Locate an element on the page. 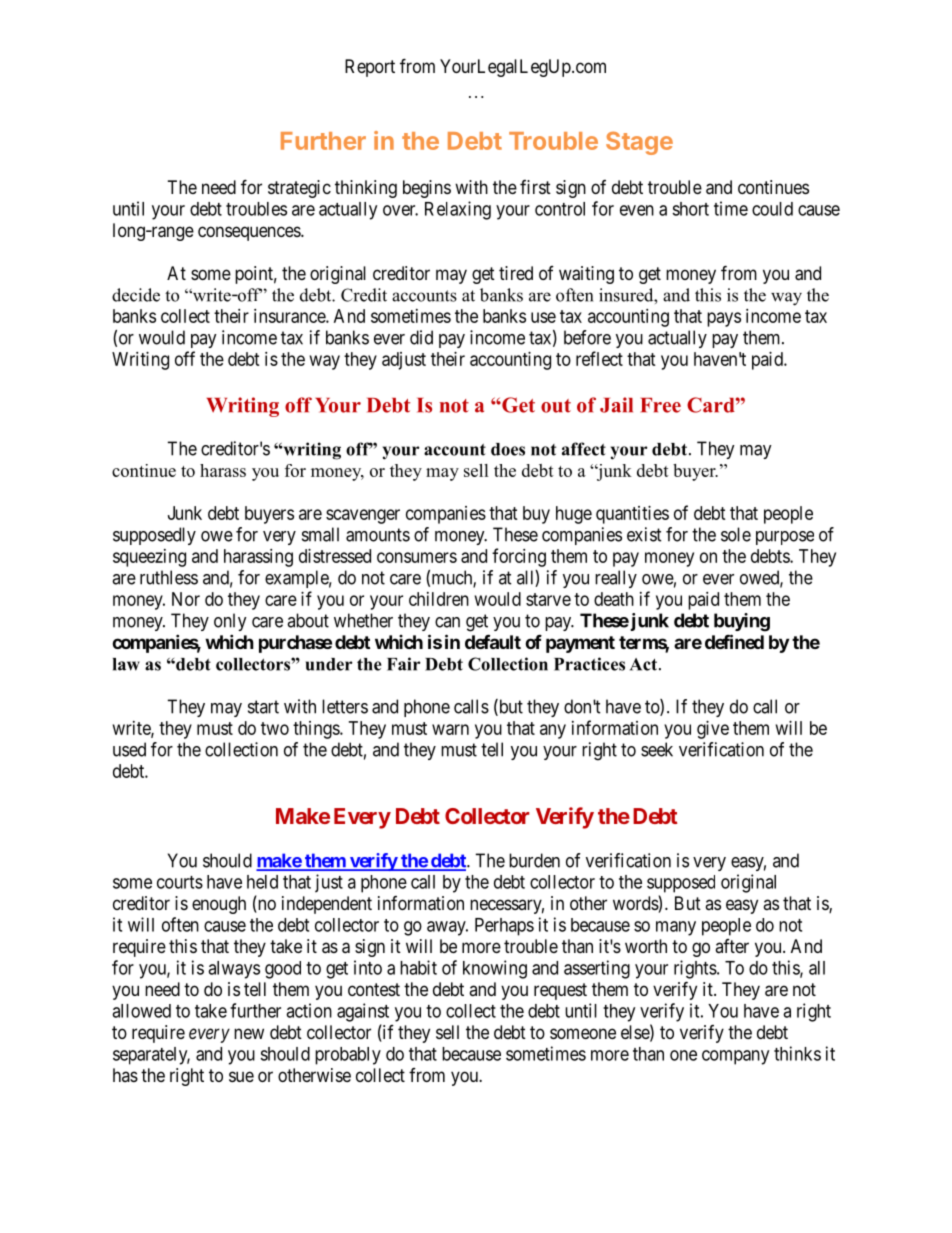 This image has width=952, height=1233. did is located at coordinates (421, 337).
